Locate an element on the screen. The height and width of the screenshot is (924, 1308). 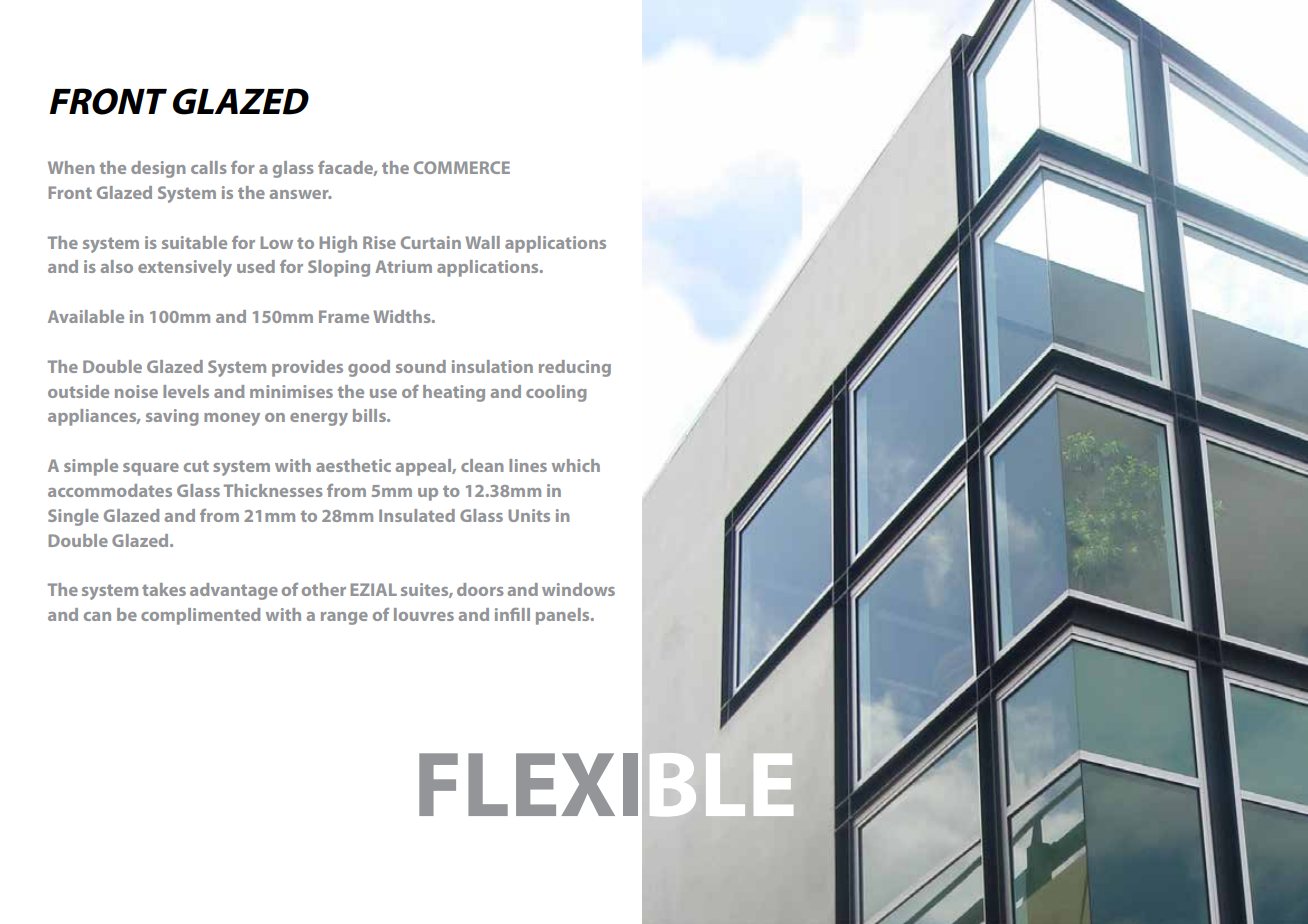
cooling is located at coordinates (556, 393).
